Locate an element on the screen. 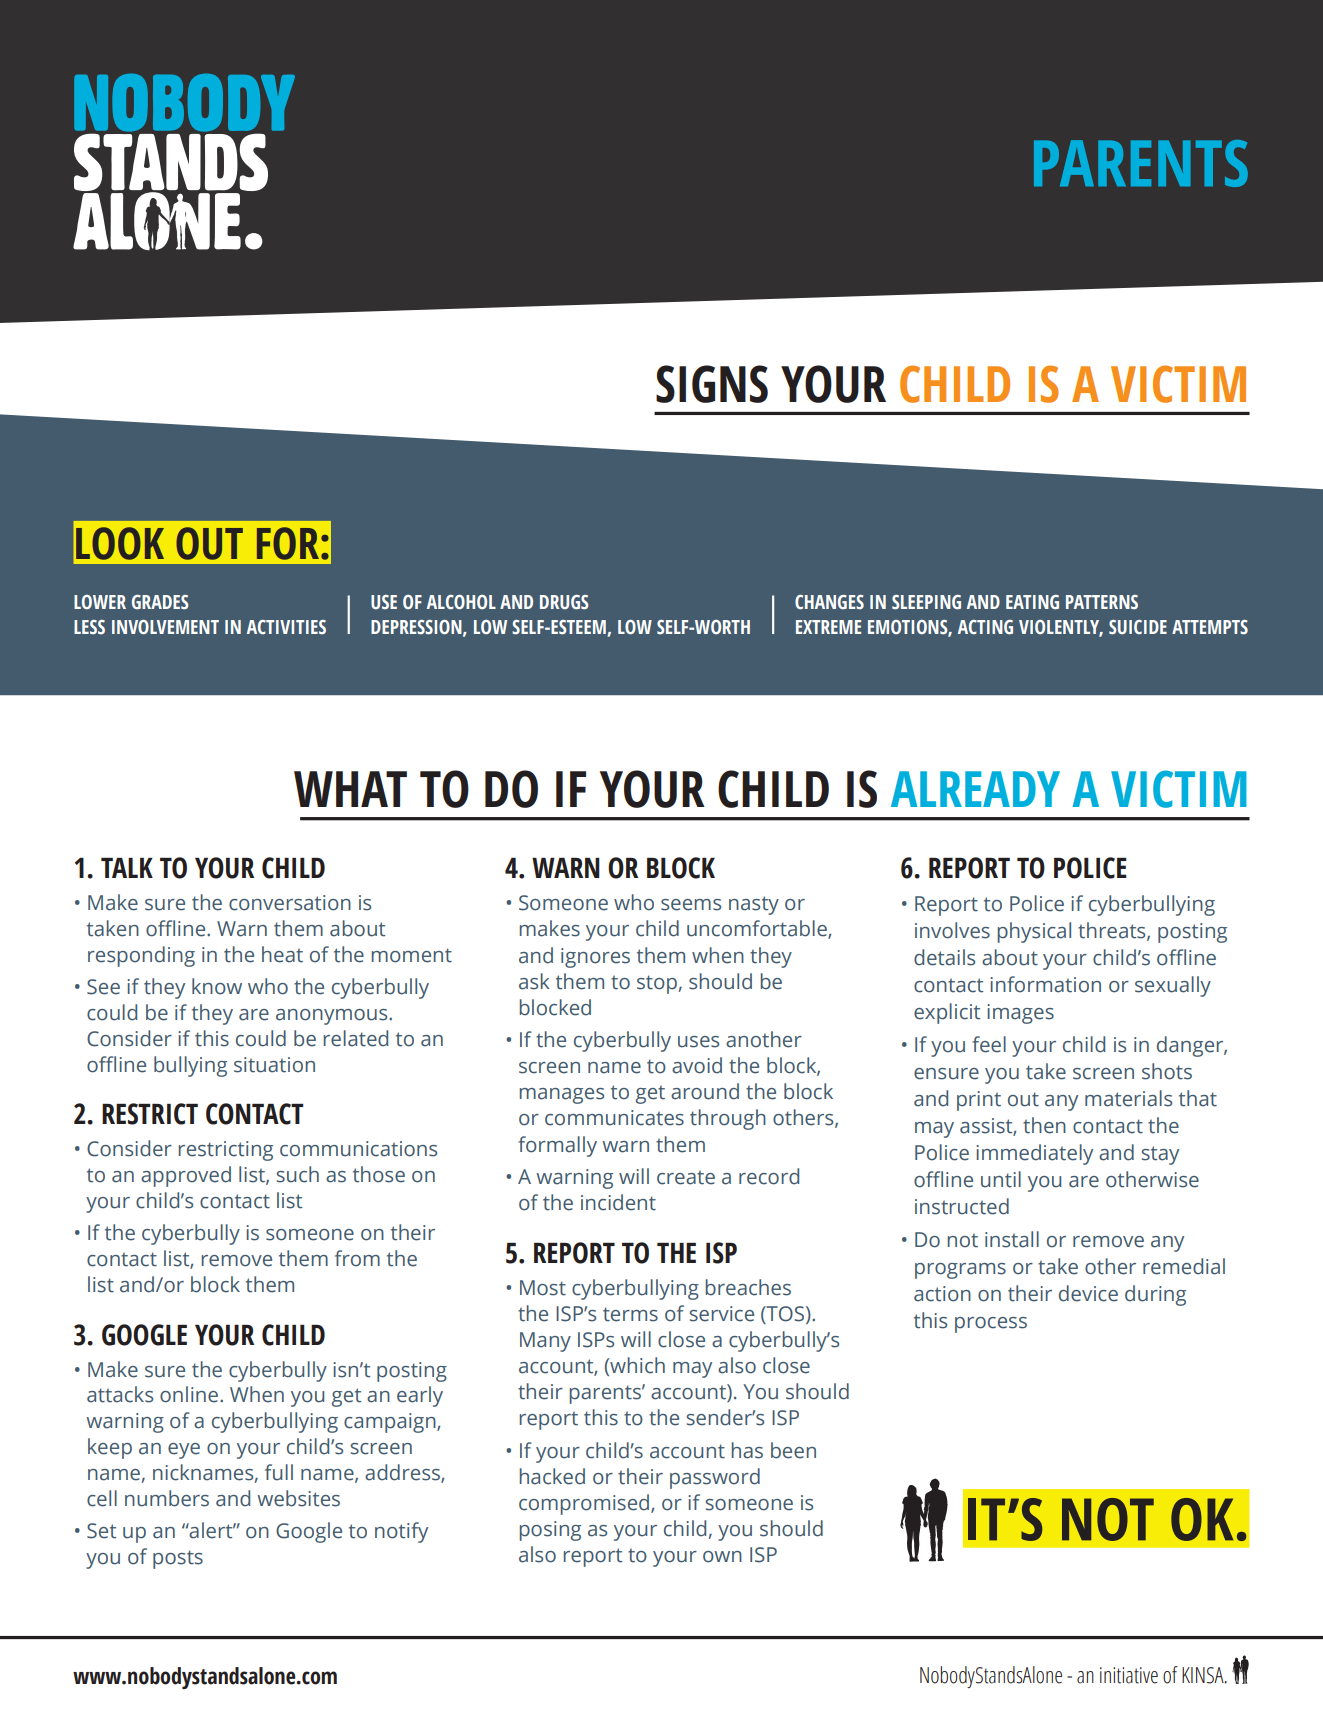 Image resolution: width=1323 pixels, height=1711 pixels. initiative is located at coordinates (1129, 1675).
